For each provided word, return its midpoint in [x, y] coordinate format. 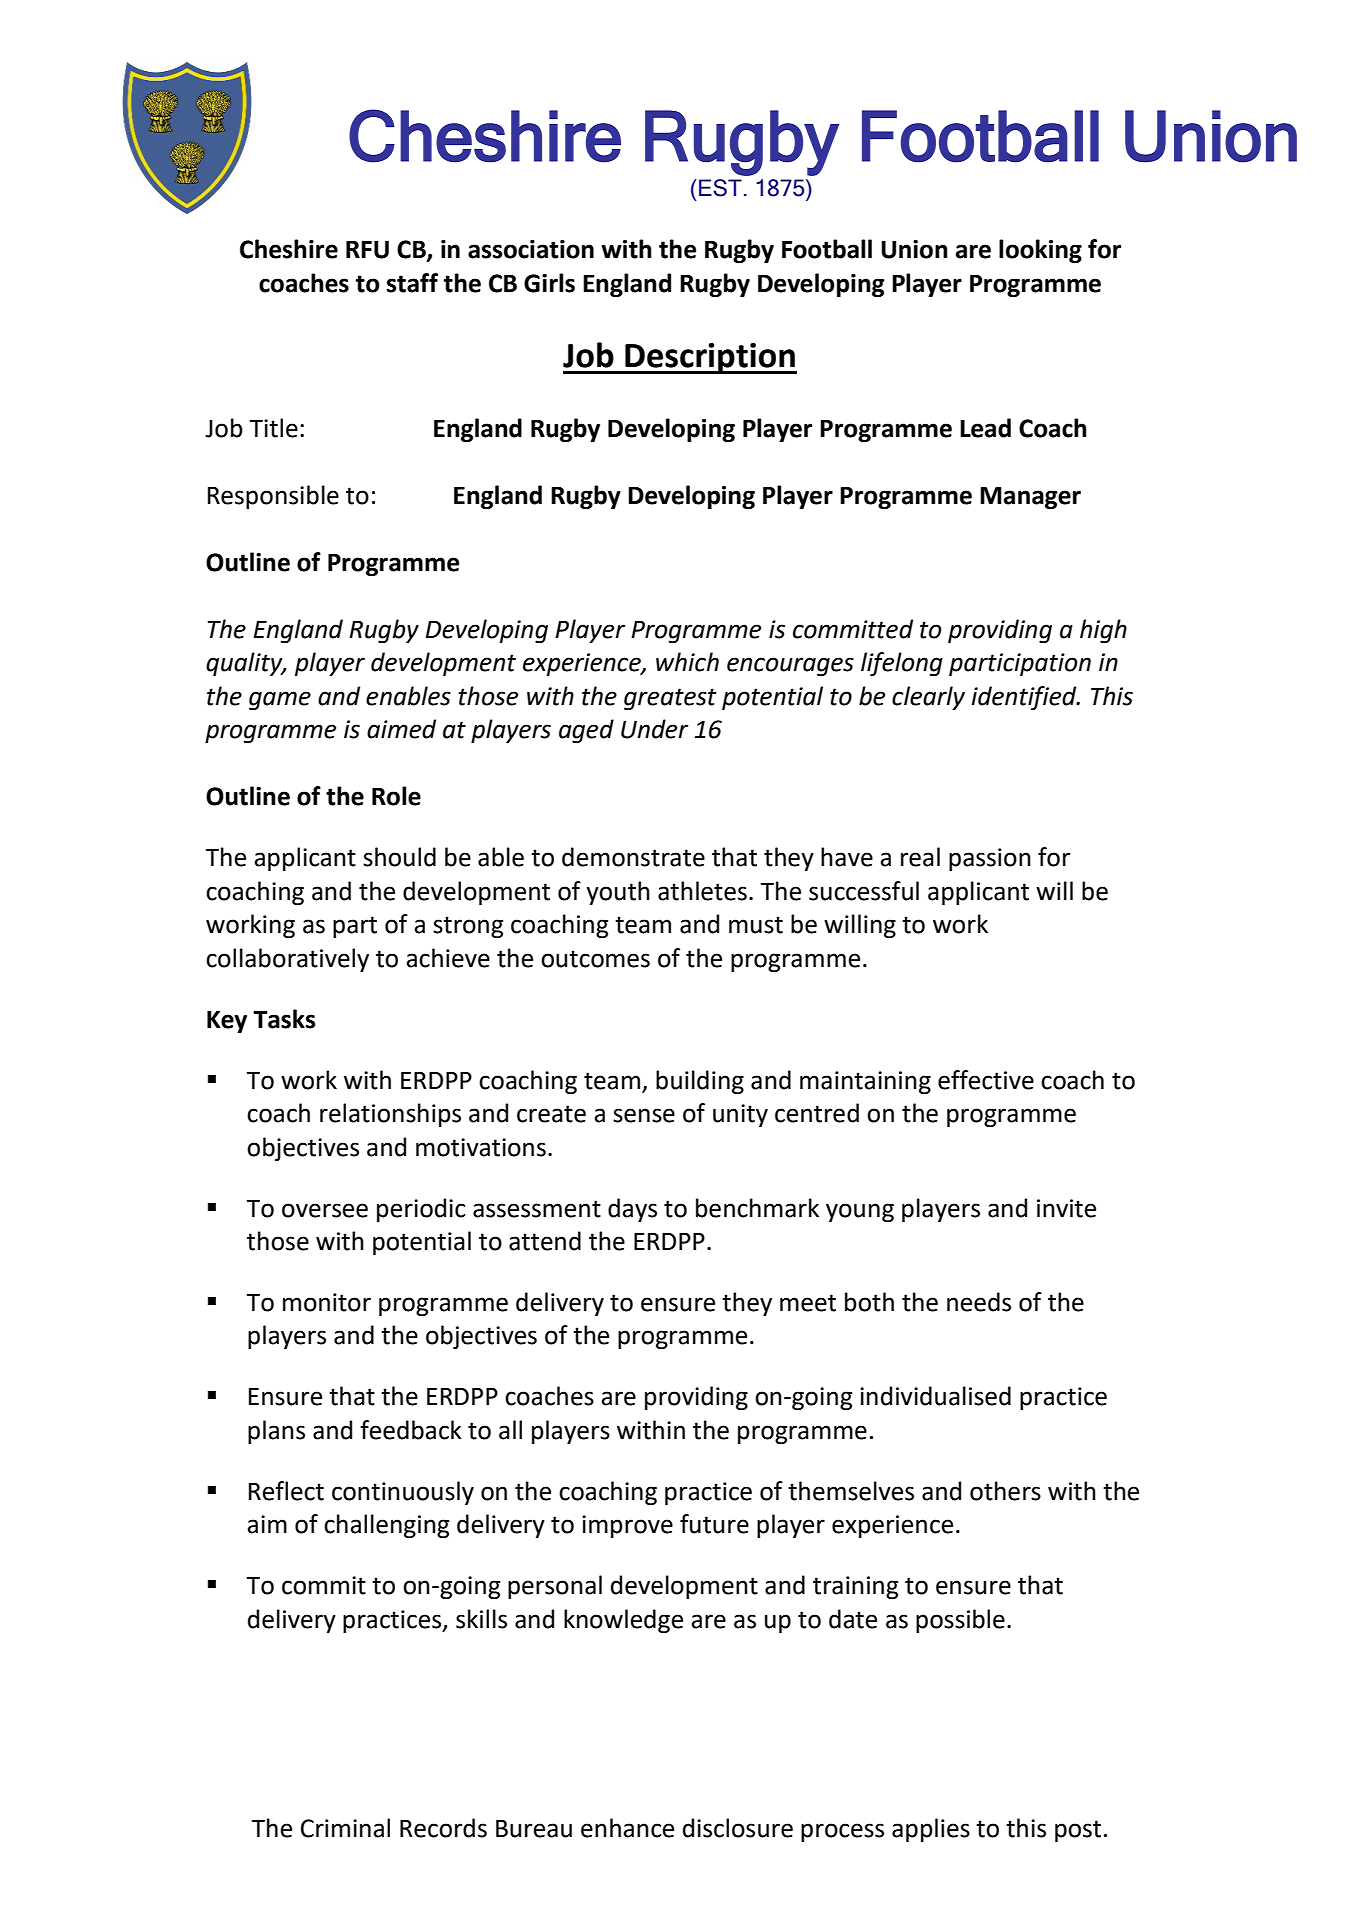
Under [654, 729]
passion [990, 859]
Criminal [345, 1828]
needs [979, 1302]
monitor [327, 1302]
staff [412, 283]
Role [396, 796]
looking [1040, 251]
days [632, 1210]
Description [710, 358]
